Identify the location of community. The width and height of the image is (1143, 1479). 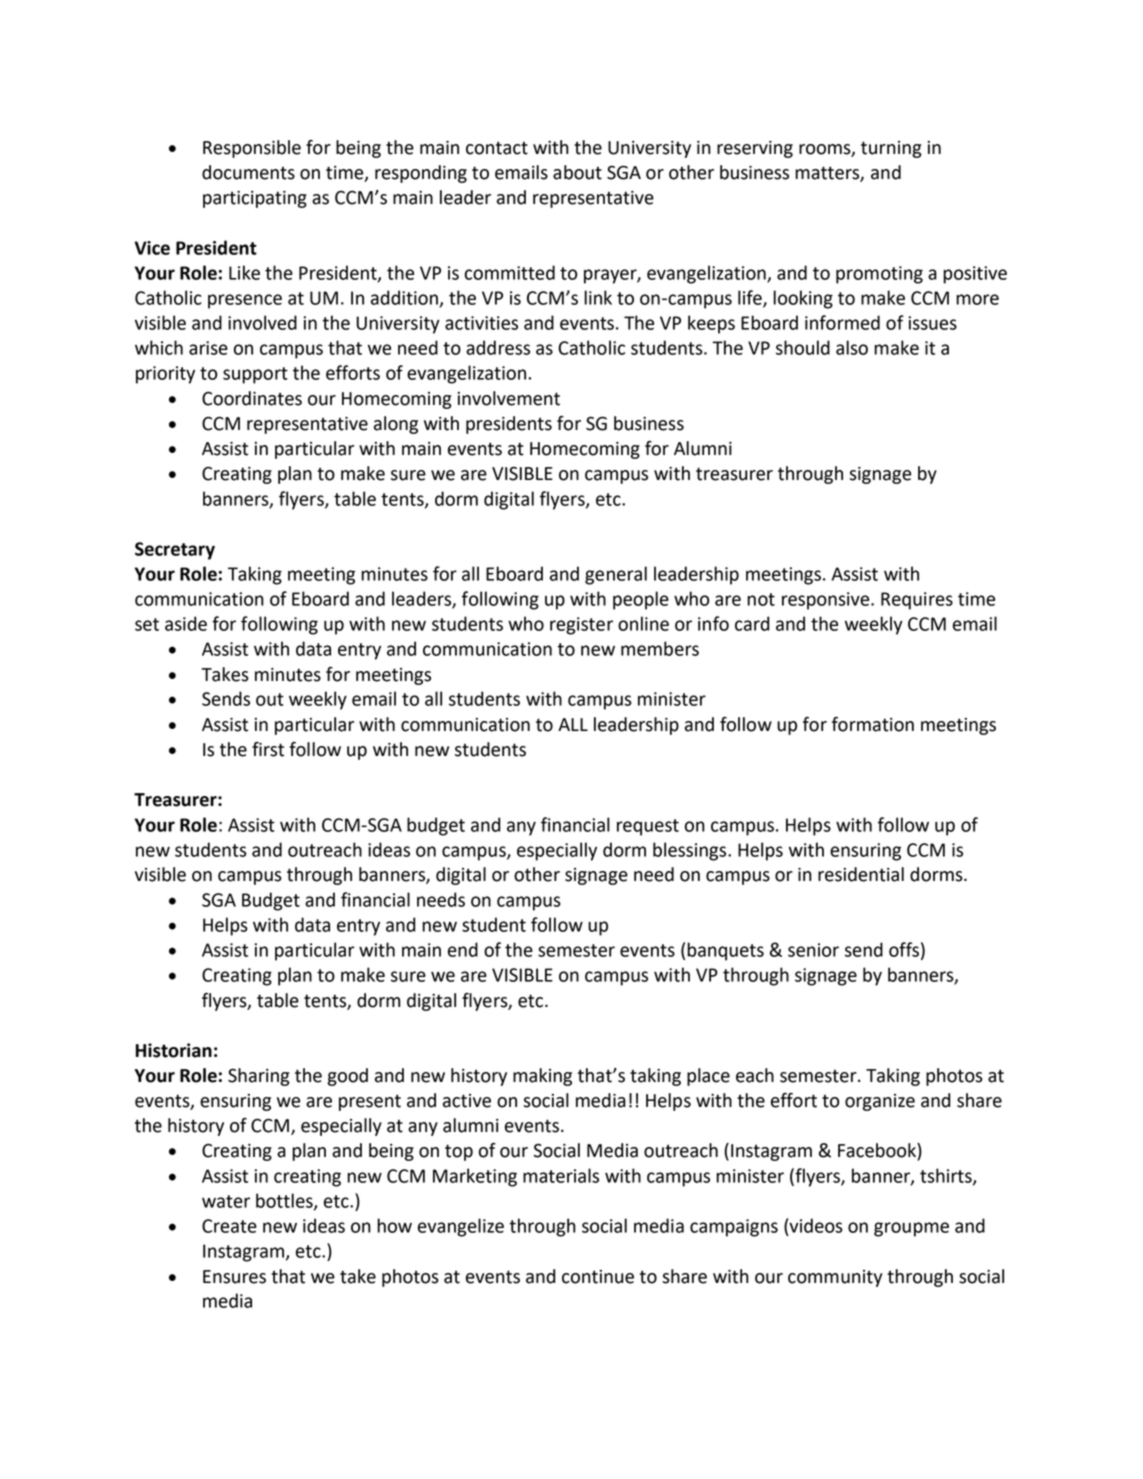
(835, 1278).
